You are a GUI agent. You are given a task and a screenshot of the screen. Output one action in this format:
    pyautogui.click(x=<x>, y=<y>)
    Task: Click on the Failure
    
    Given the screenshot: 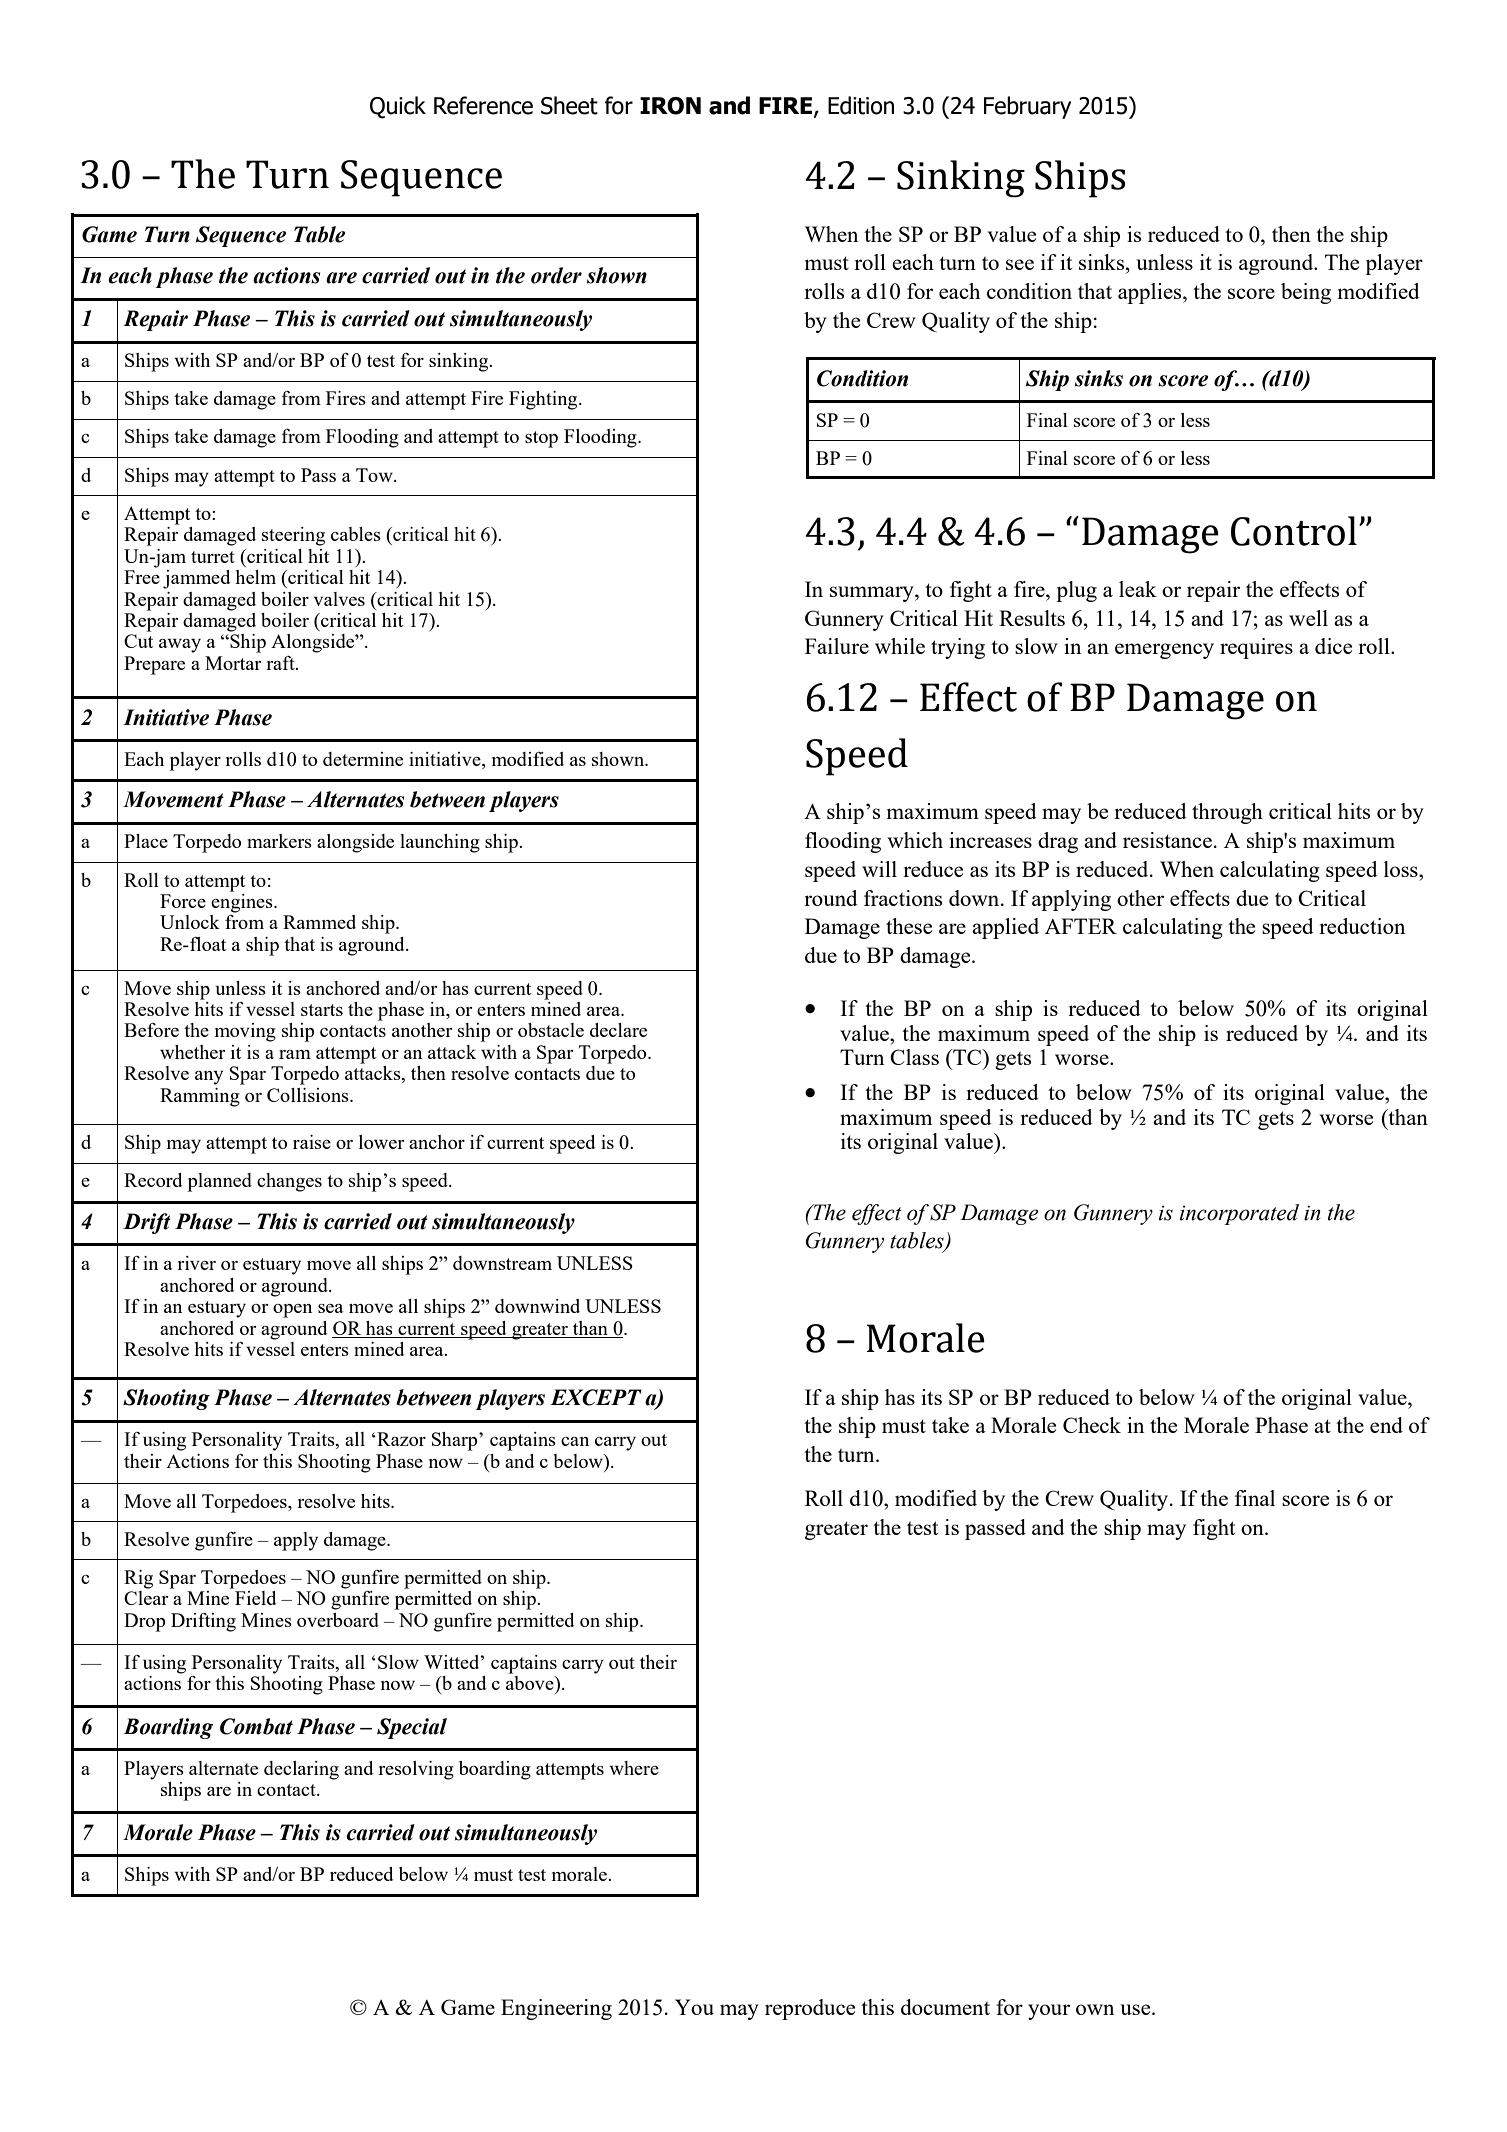 What is the action you would take?
    pyautogui.click(x=837, y=646)
